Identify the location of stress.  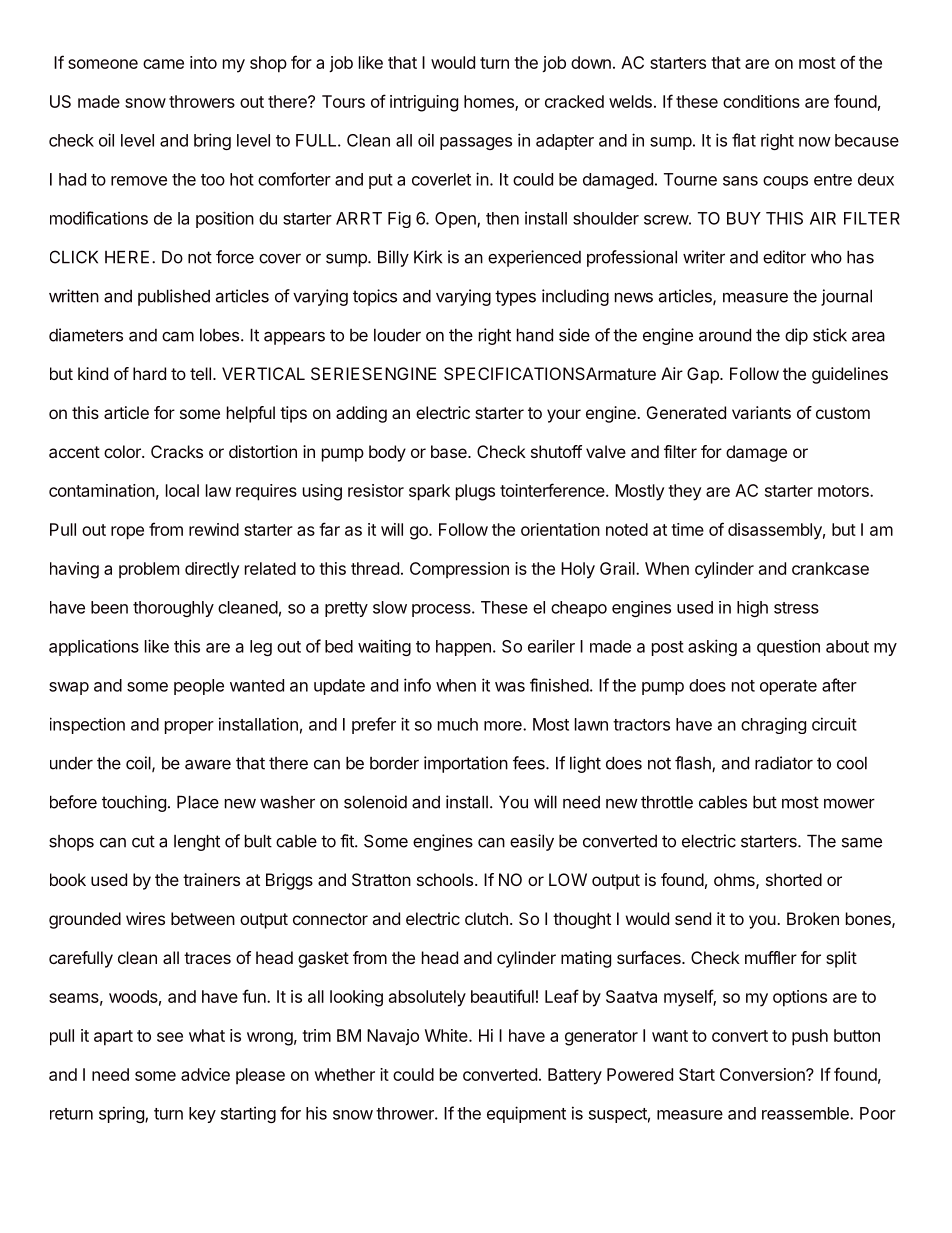
(796, 608).
